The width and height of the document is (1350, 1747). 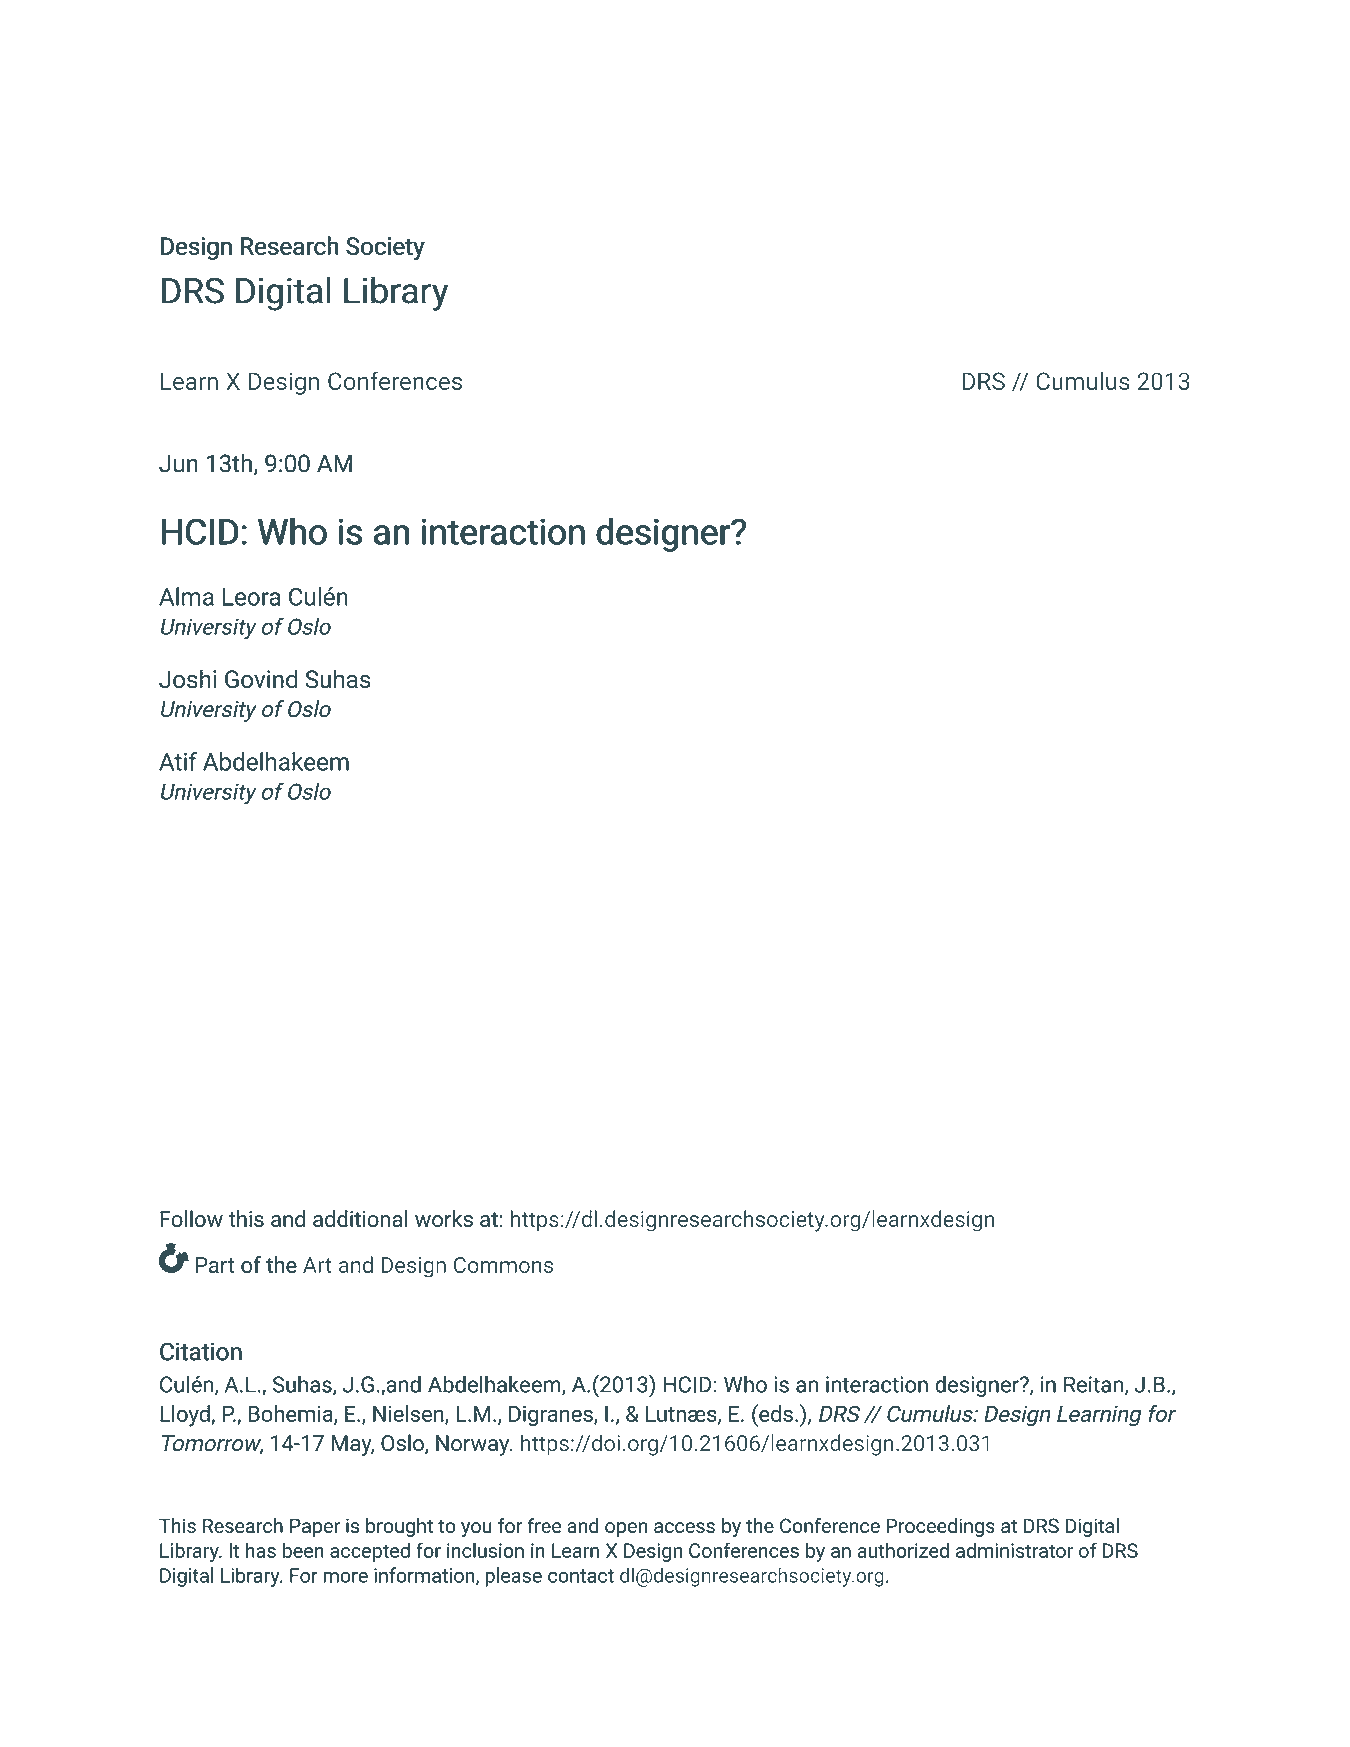 I want to click on Leora, so click(x=252, y=597).
